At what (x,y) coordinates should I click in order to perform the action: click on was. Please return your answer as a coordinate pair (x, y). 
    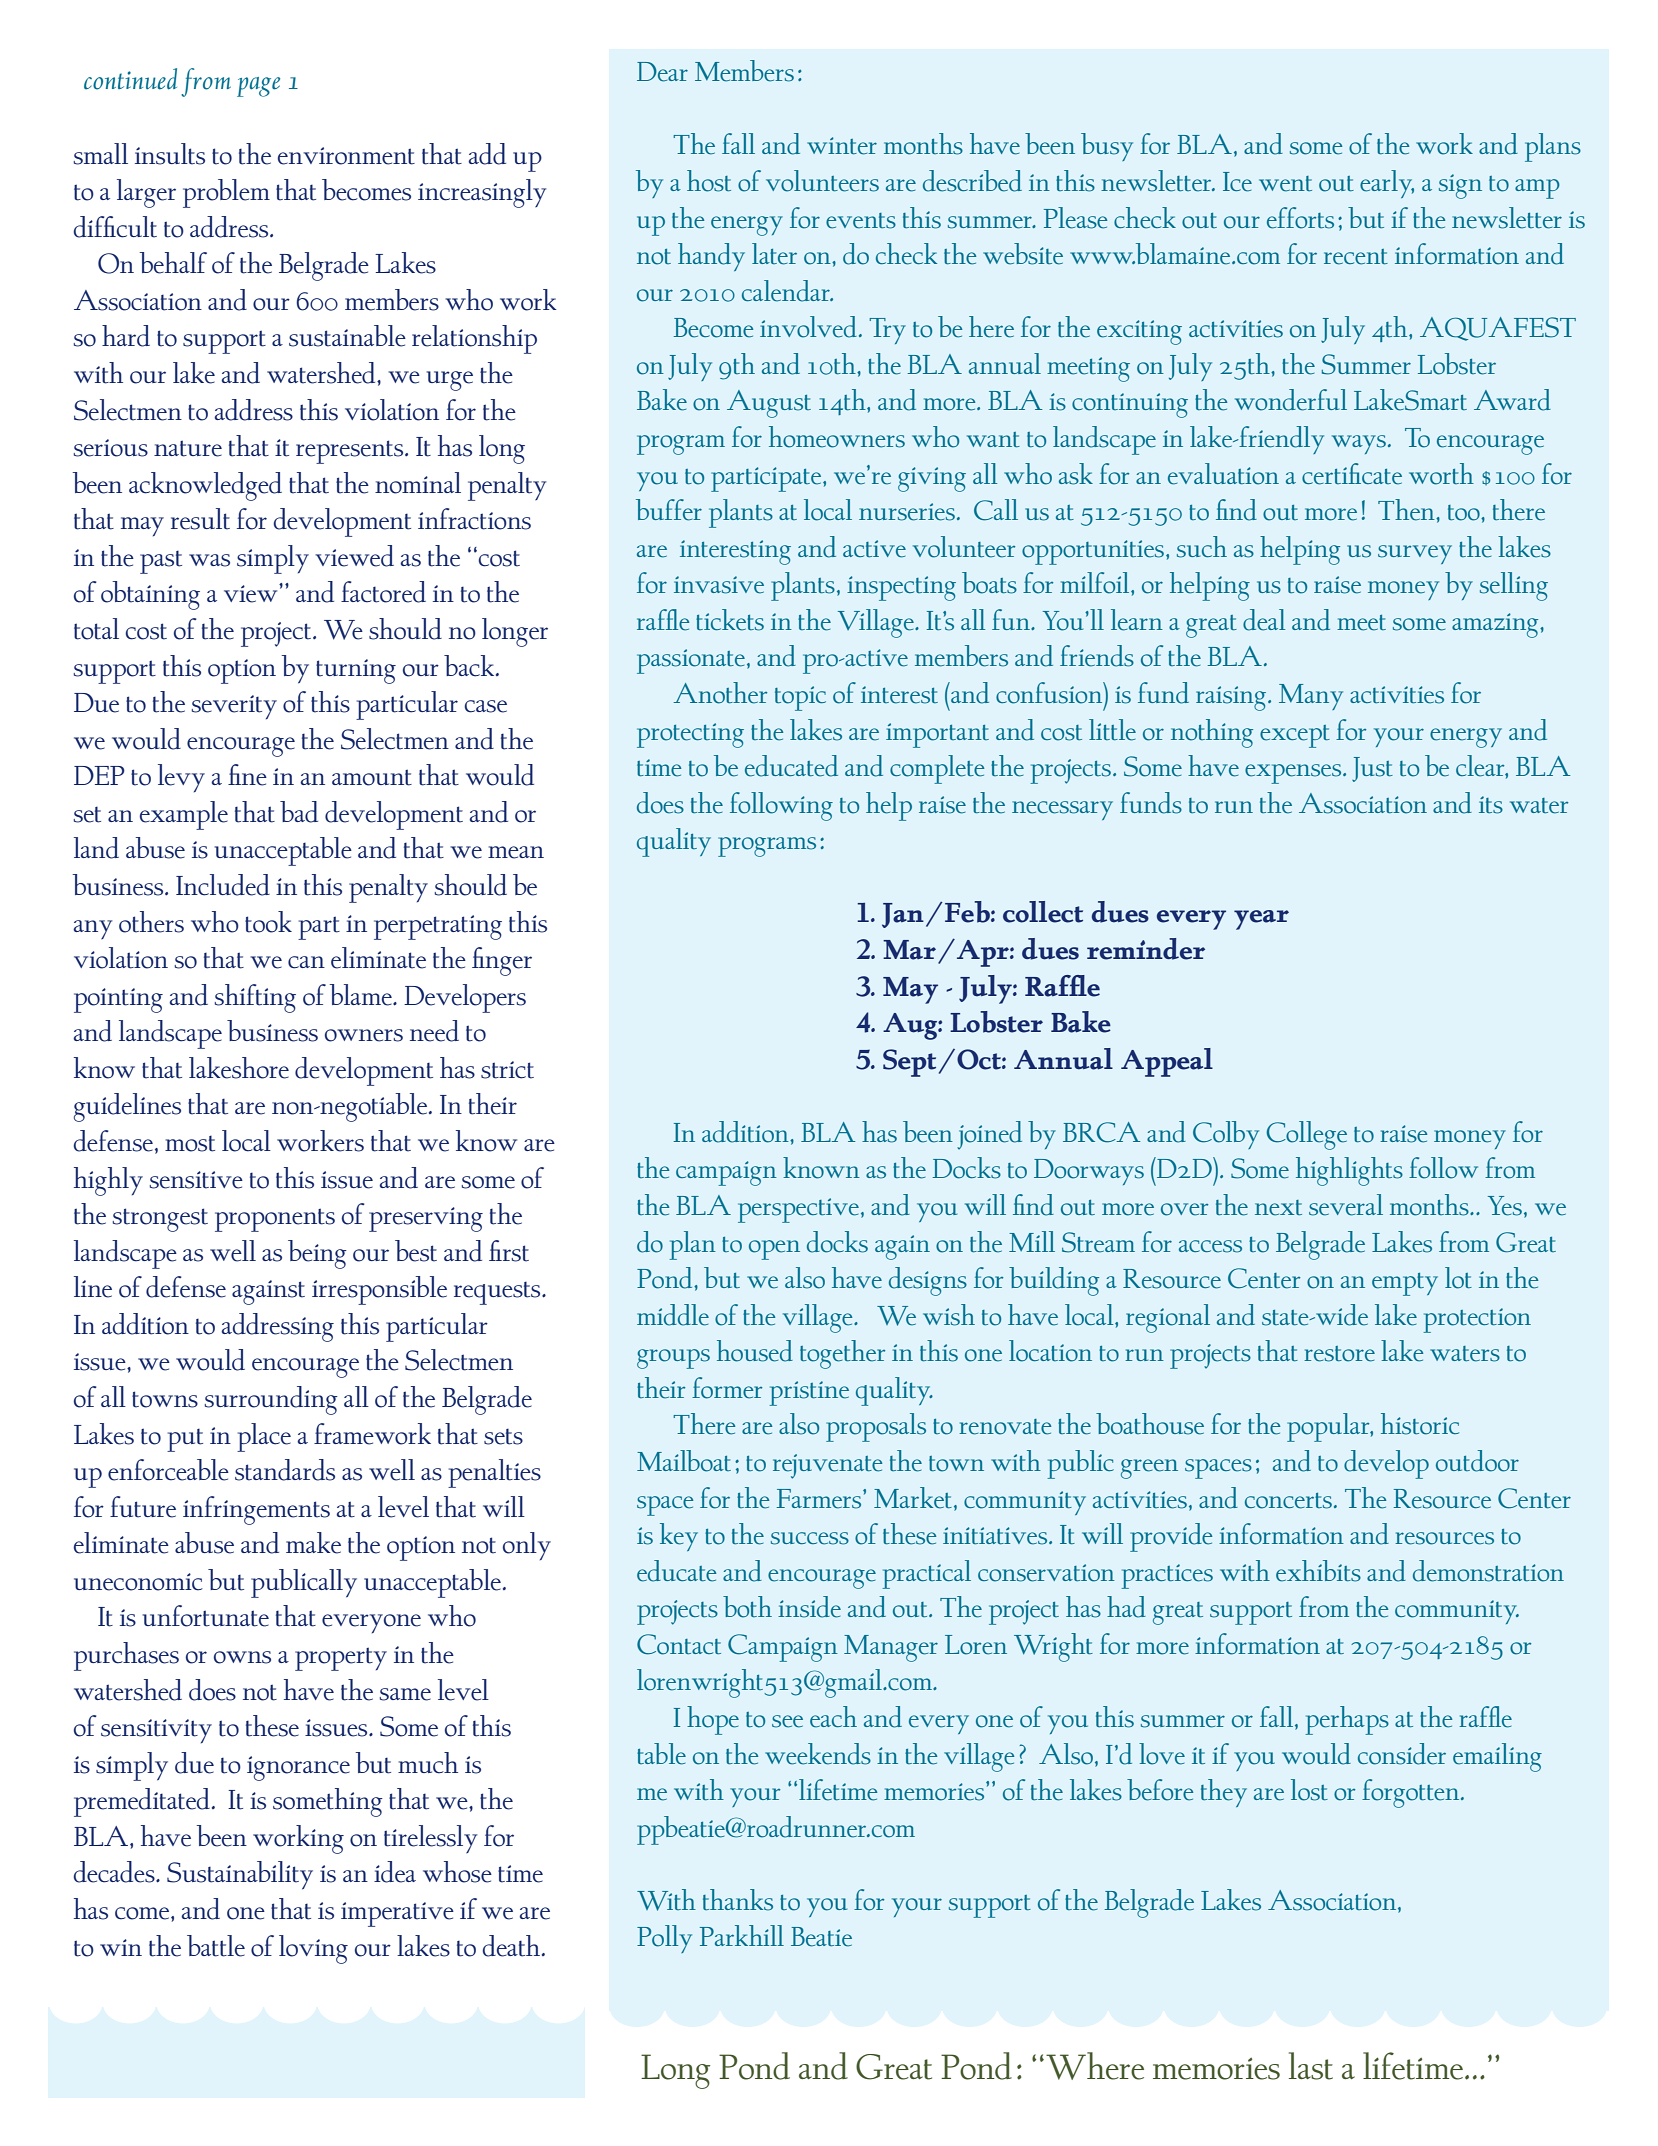
    Looking at the image, I should click on (209, 560).
